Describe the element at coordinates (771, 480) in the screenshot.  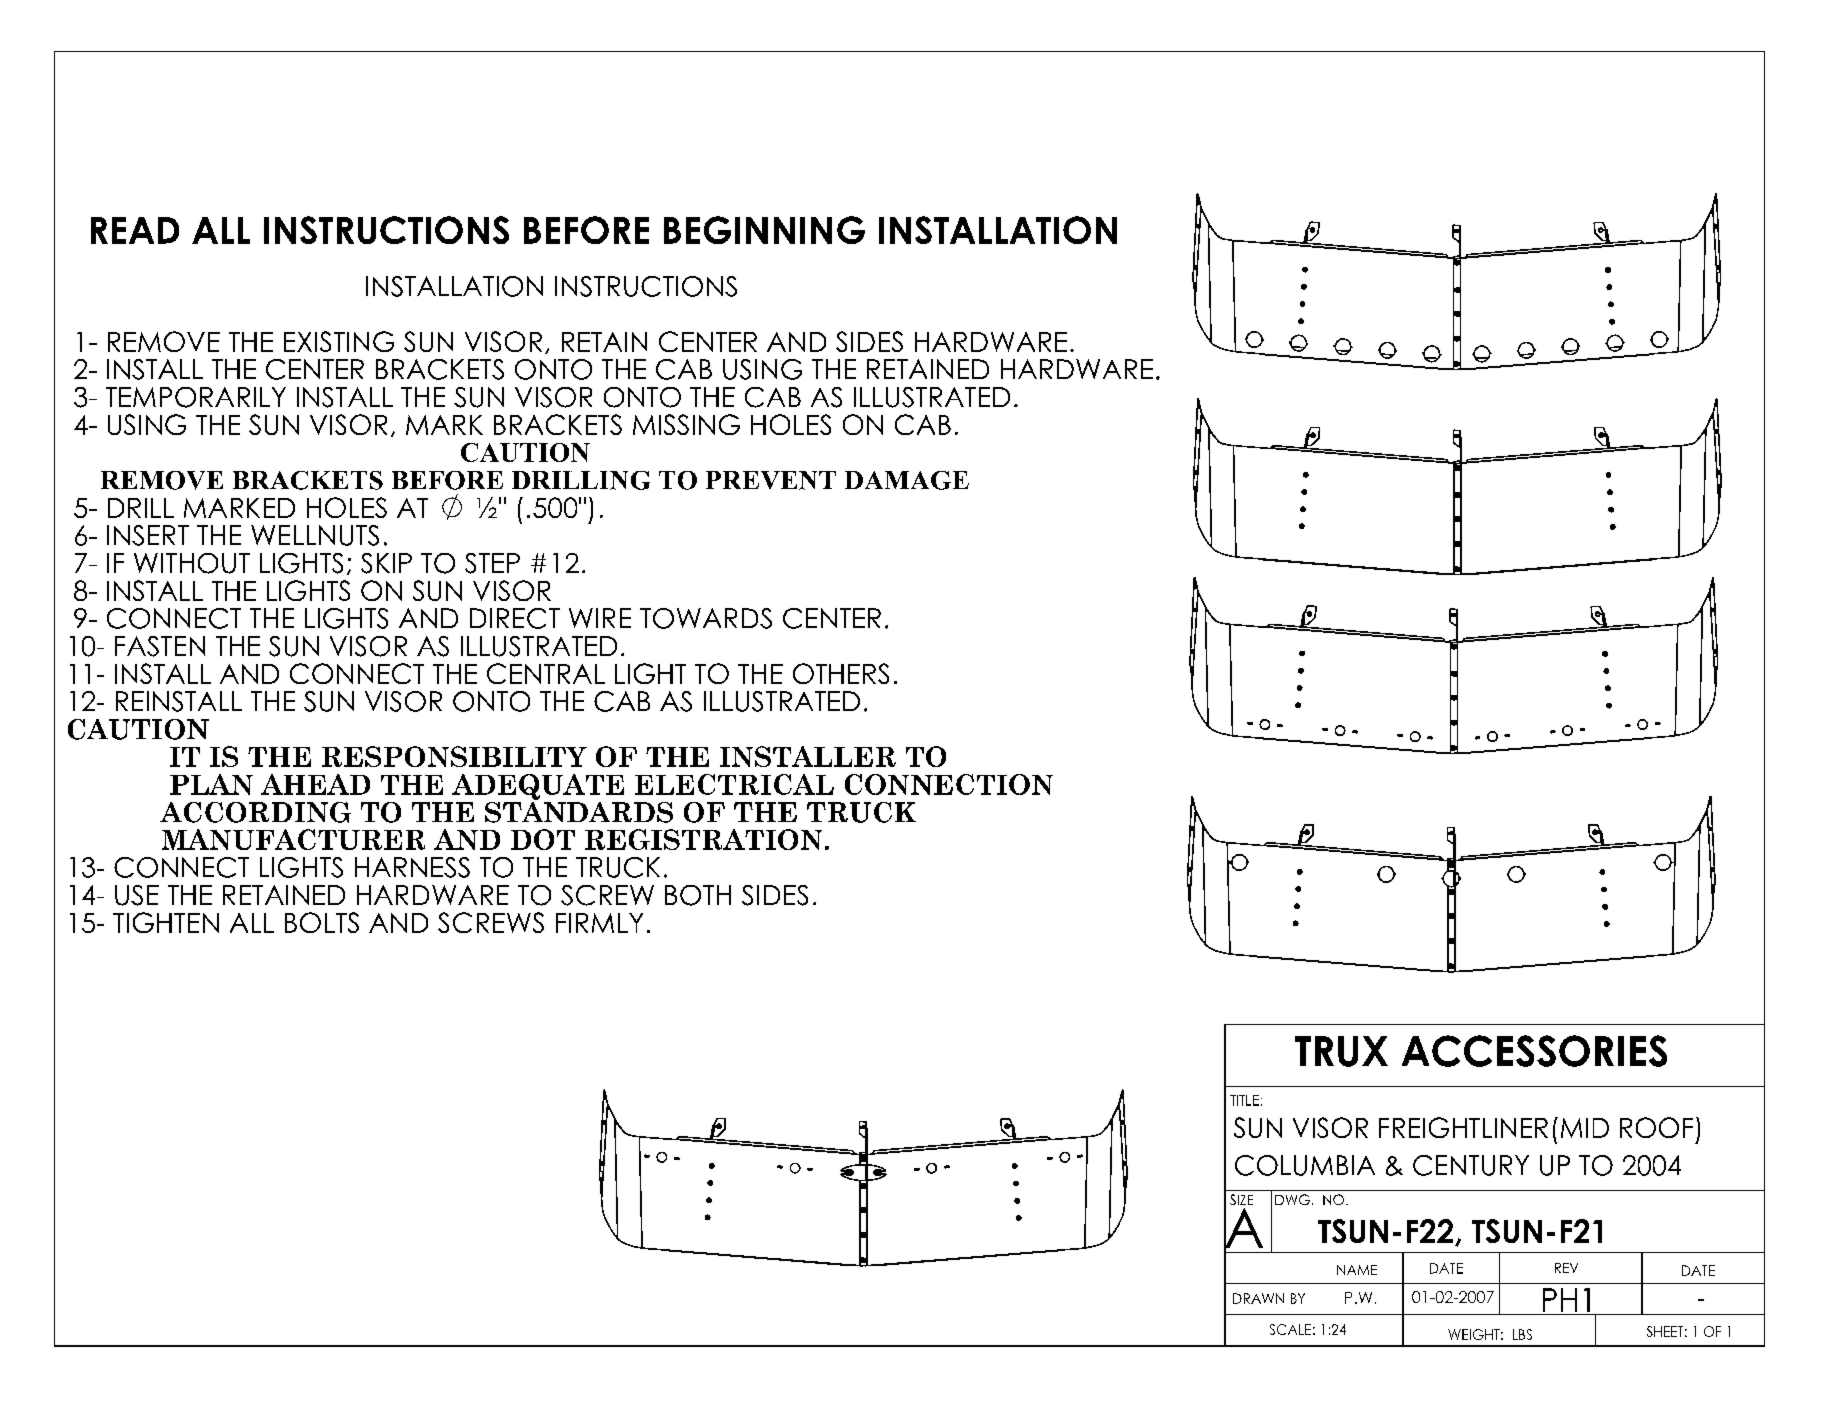
I see `PREVENT` at that location.
